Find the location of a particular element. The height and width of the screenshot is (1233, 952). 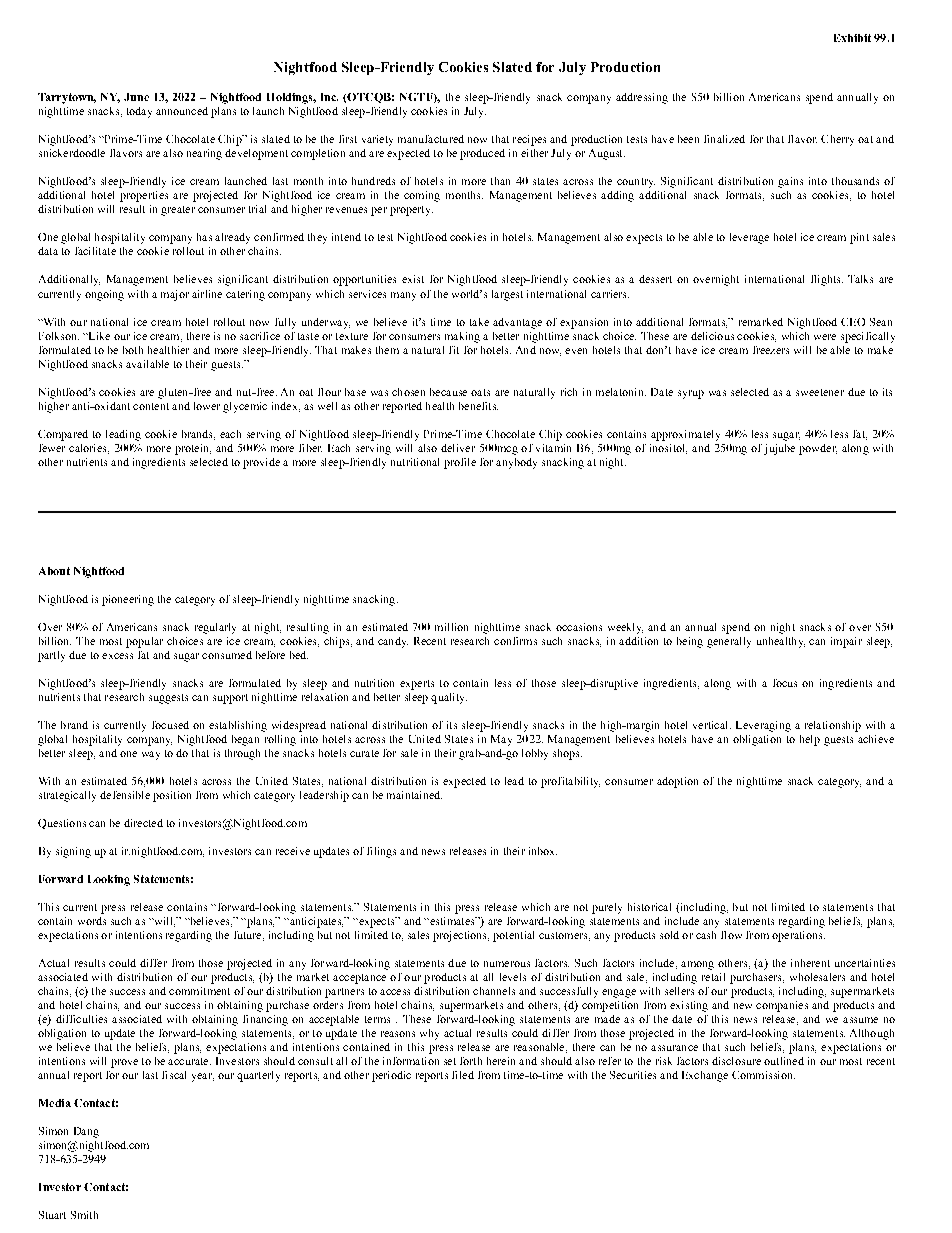

June is located at coordinates (136, 97).
